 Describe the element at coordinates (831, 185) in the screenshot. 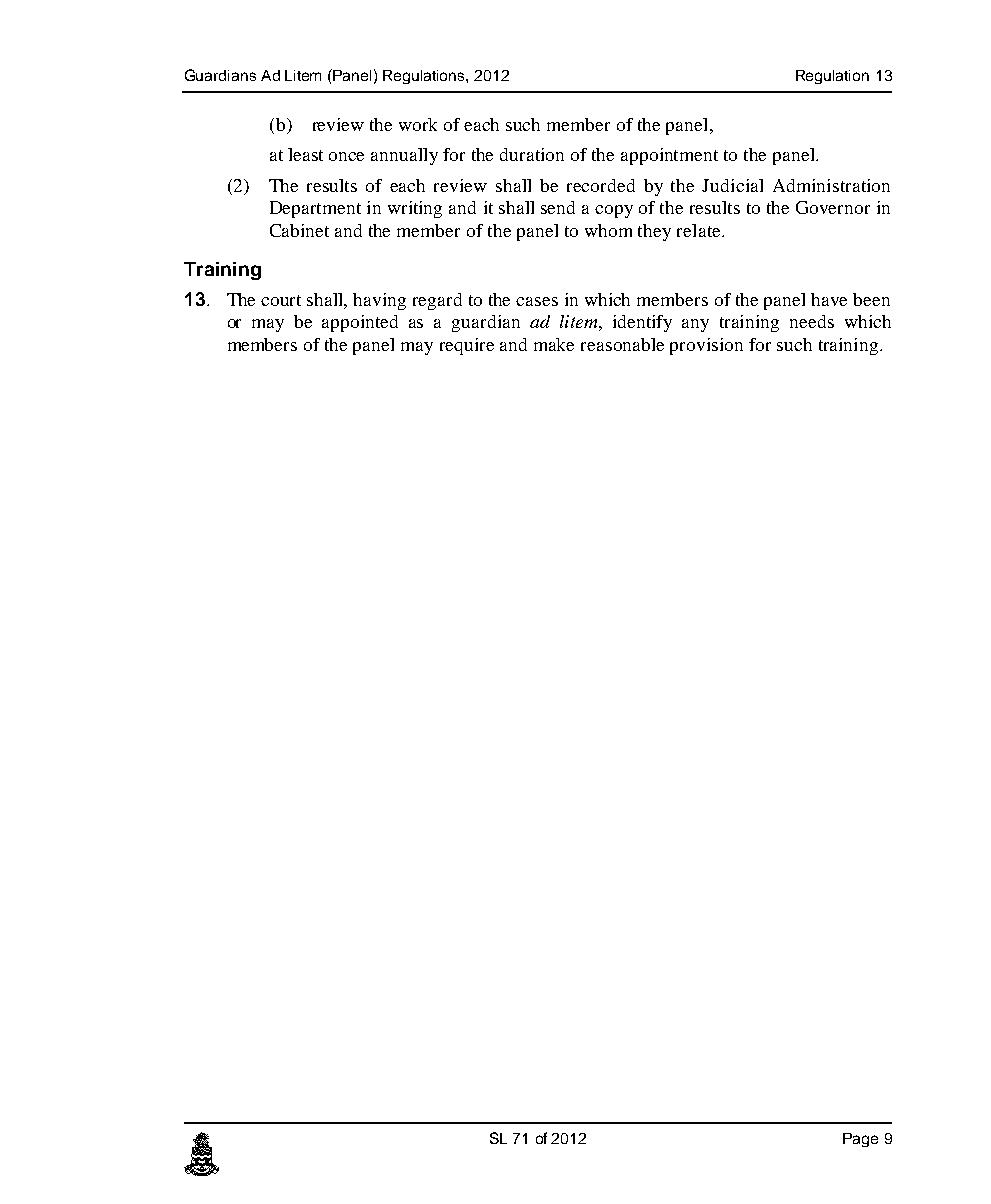

I see `Administration` at that location.
